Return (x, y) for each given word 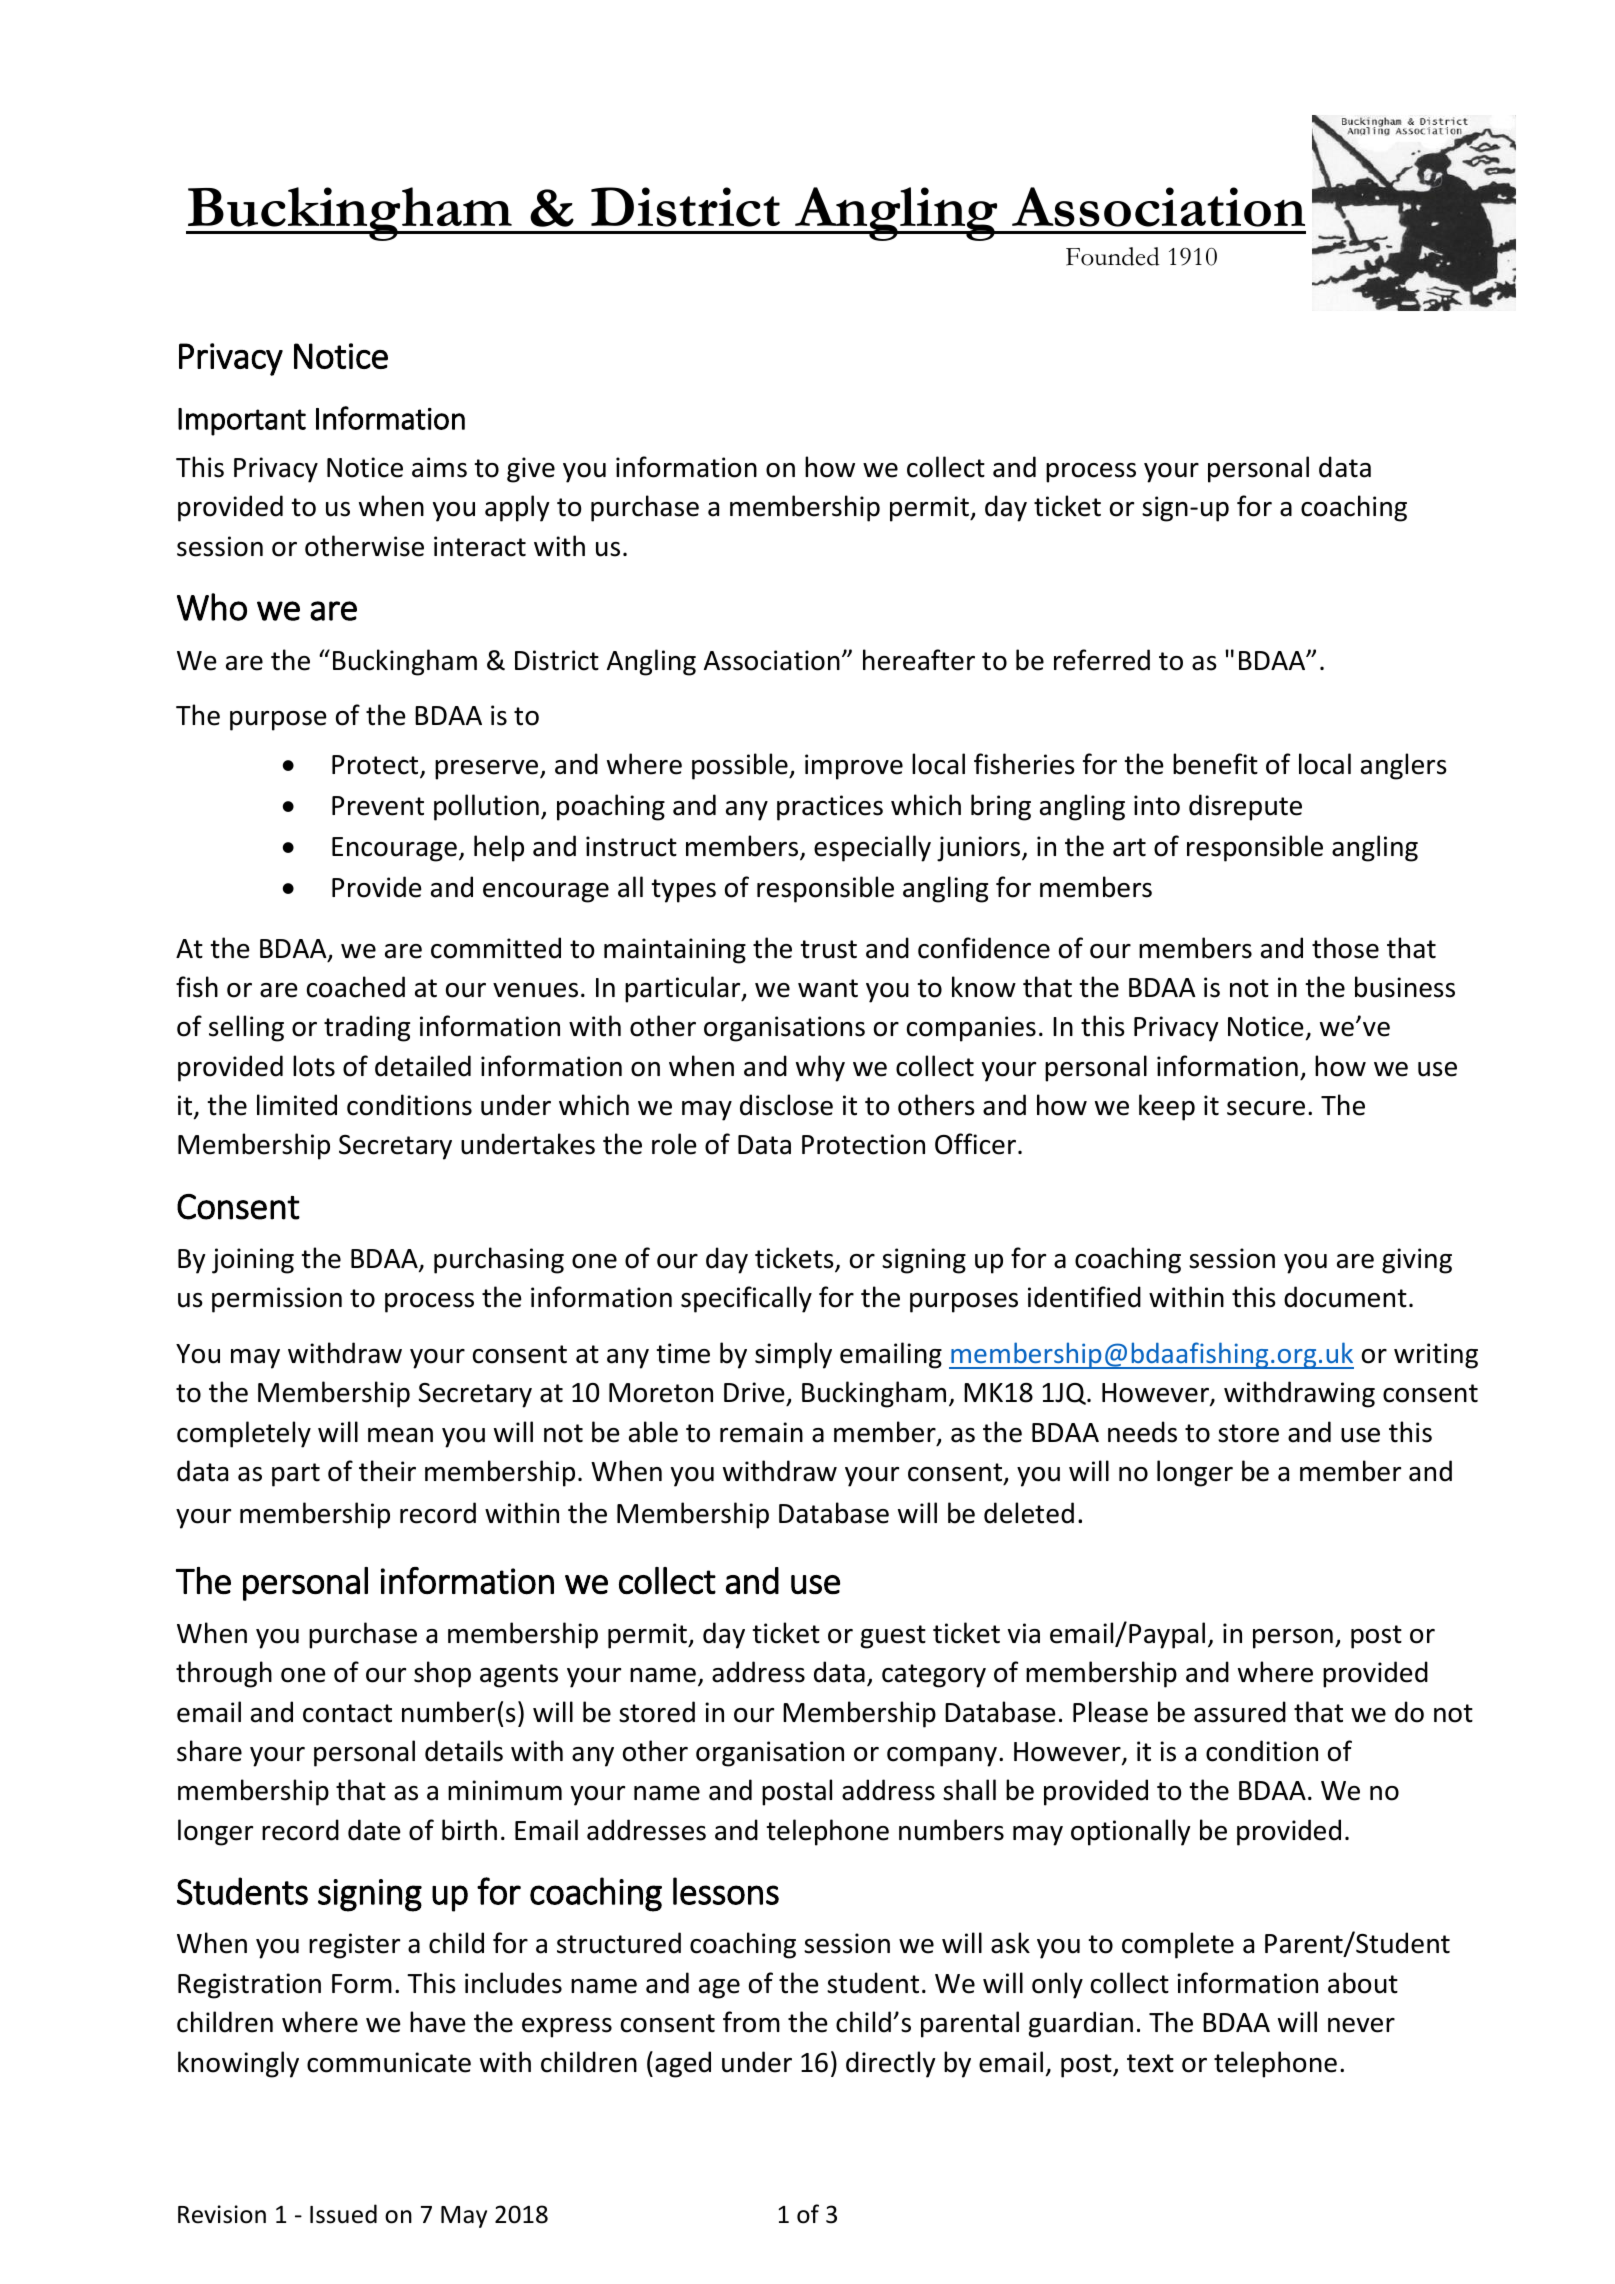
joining (253, 1261)
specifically (746, 1299)
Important (242, 422)
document (1345, 1297)
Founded (1113, 256)
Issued (343, 2214)
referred (1102, 660)
